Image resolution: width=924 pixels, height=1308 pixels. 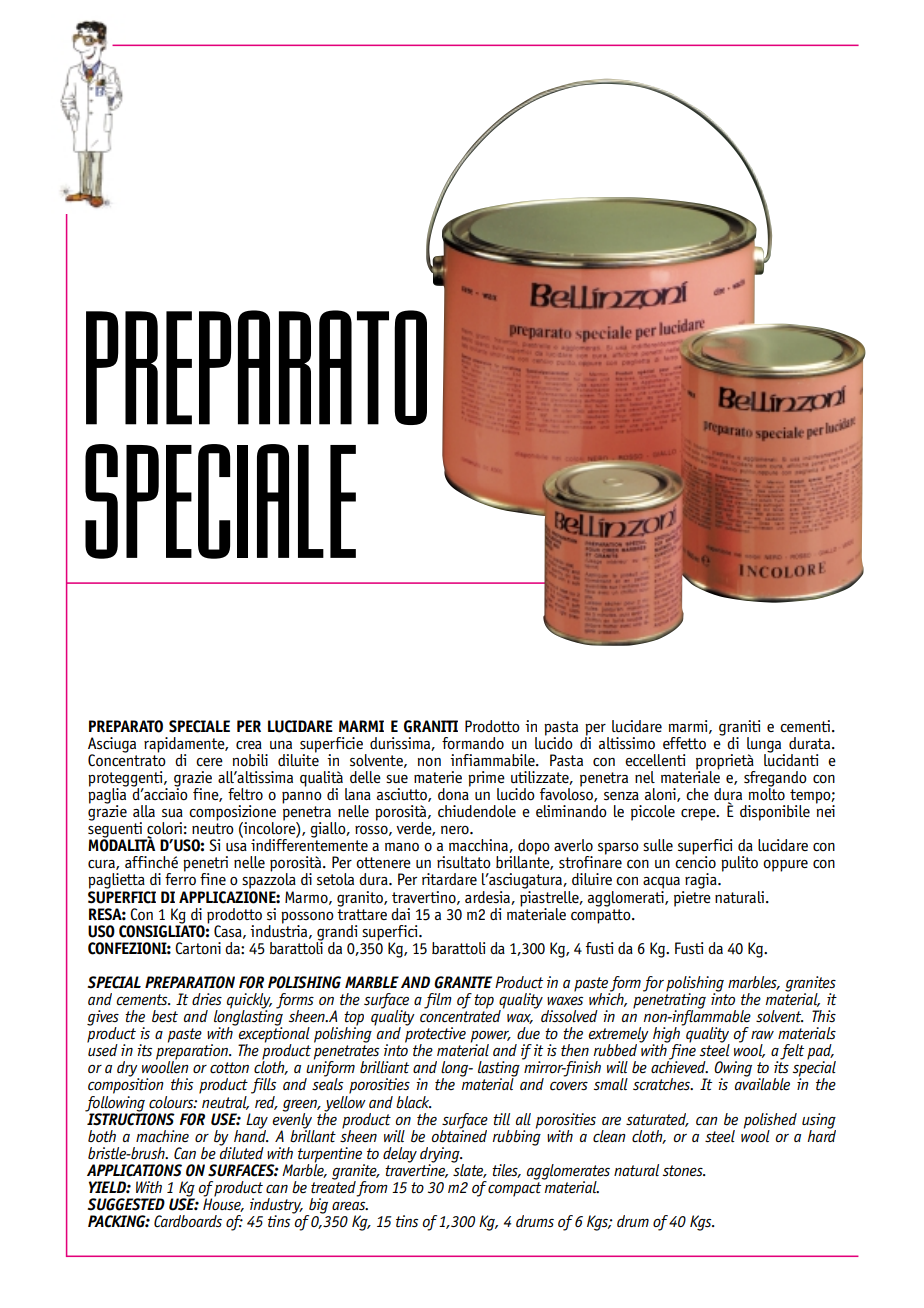 What do you see at coordinates (684, 1171) in the screenshot?
I see `stones` at bounding box center [684, 1171].
